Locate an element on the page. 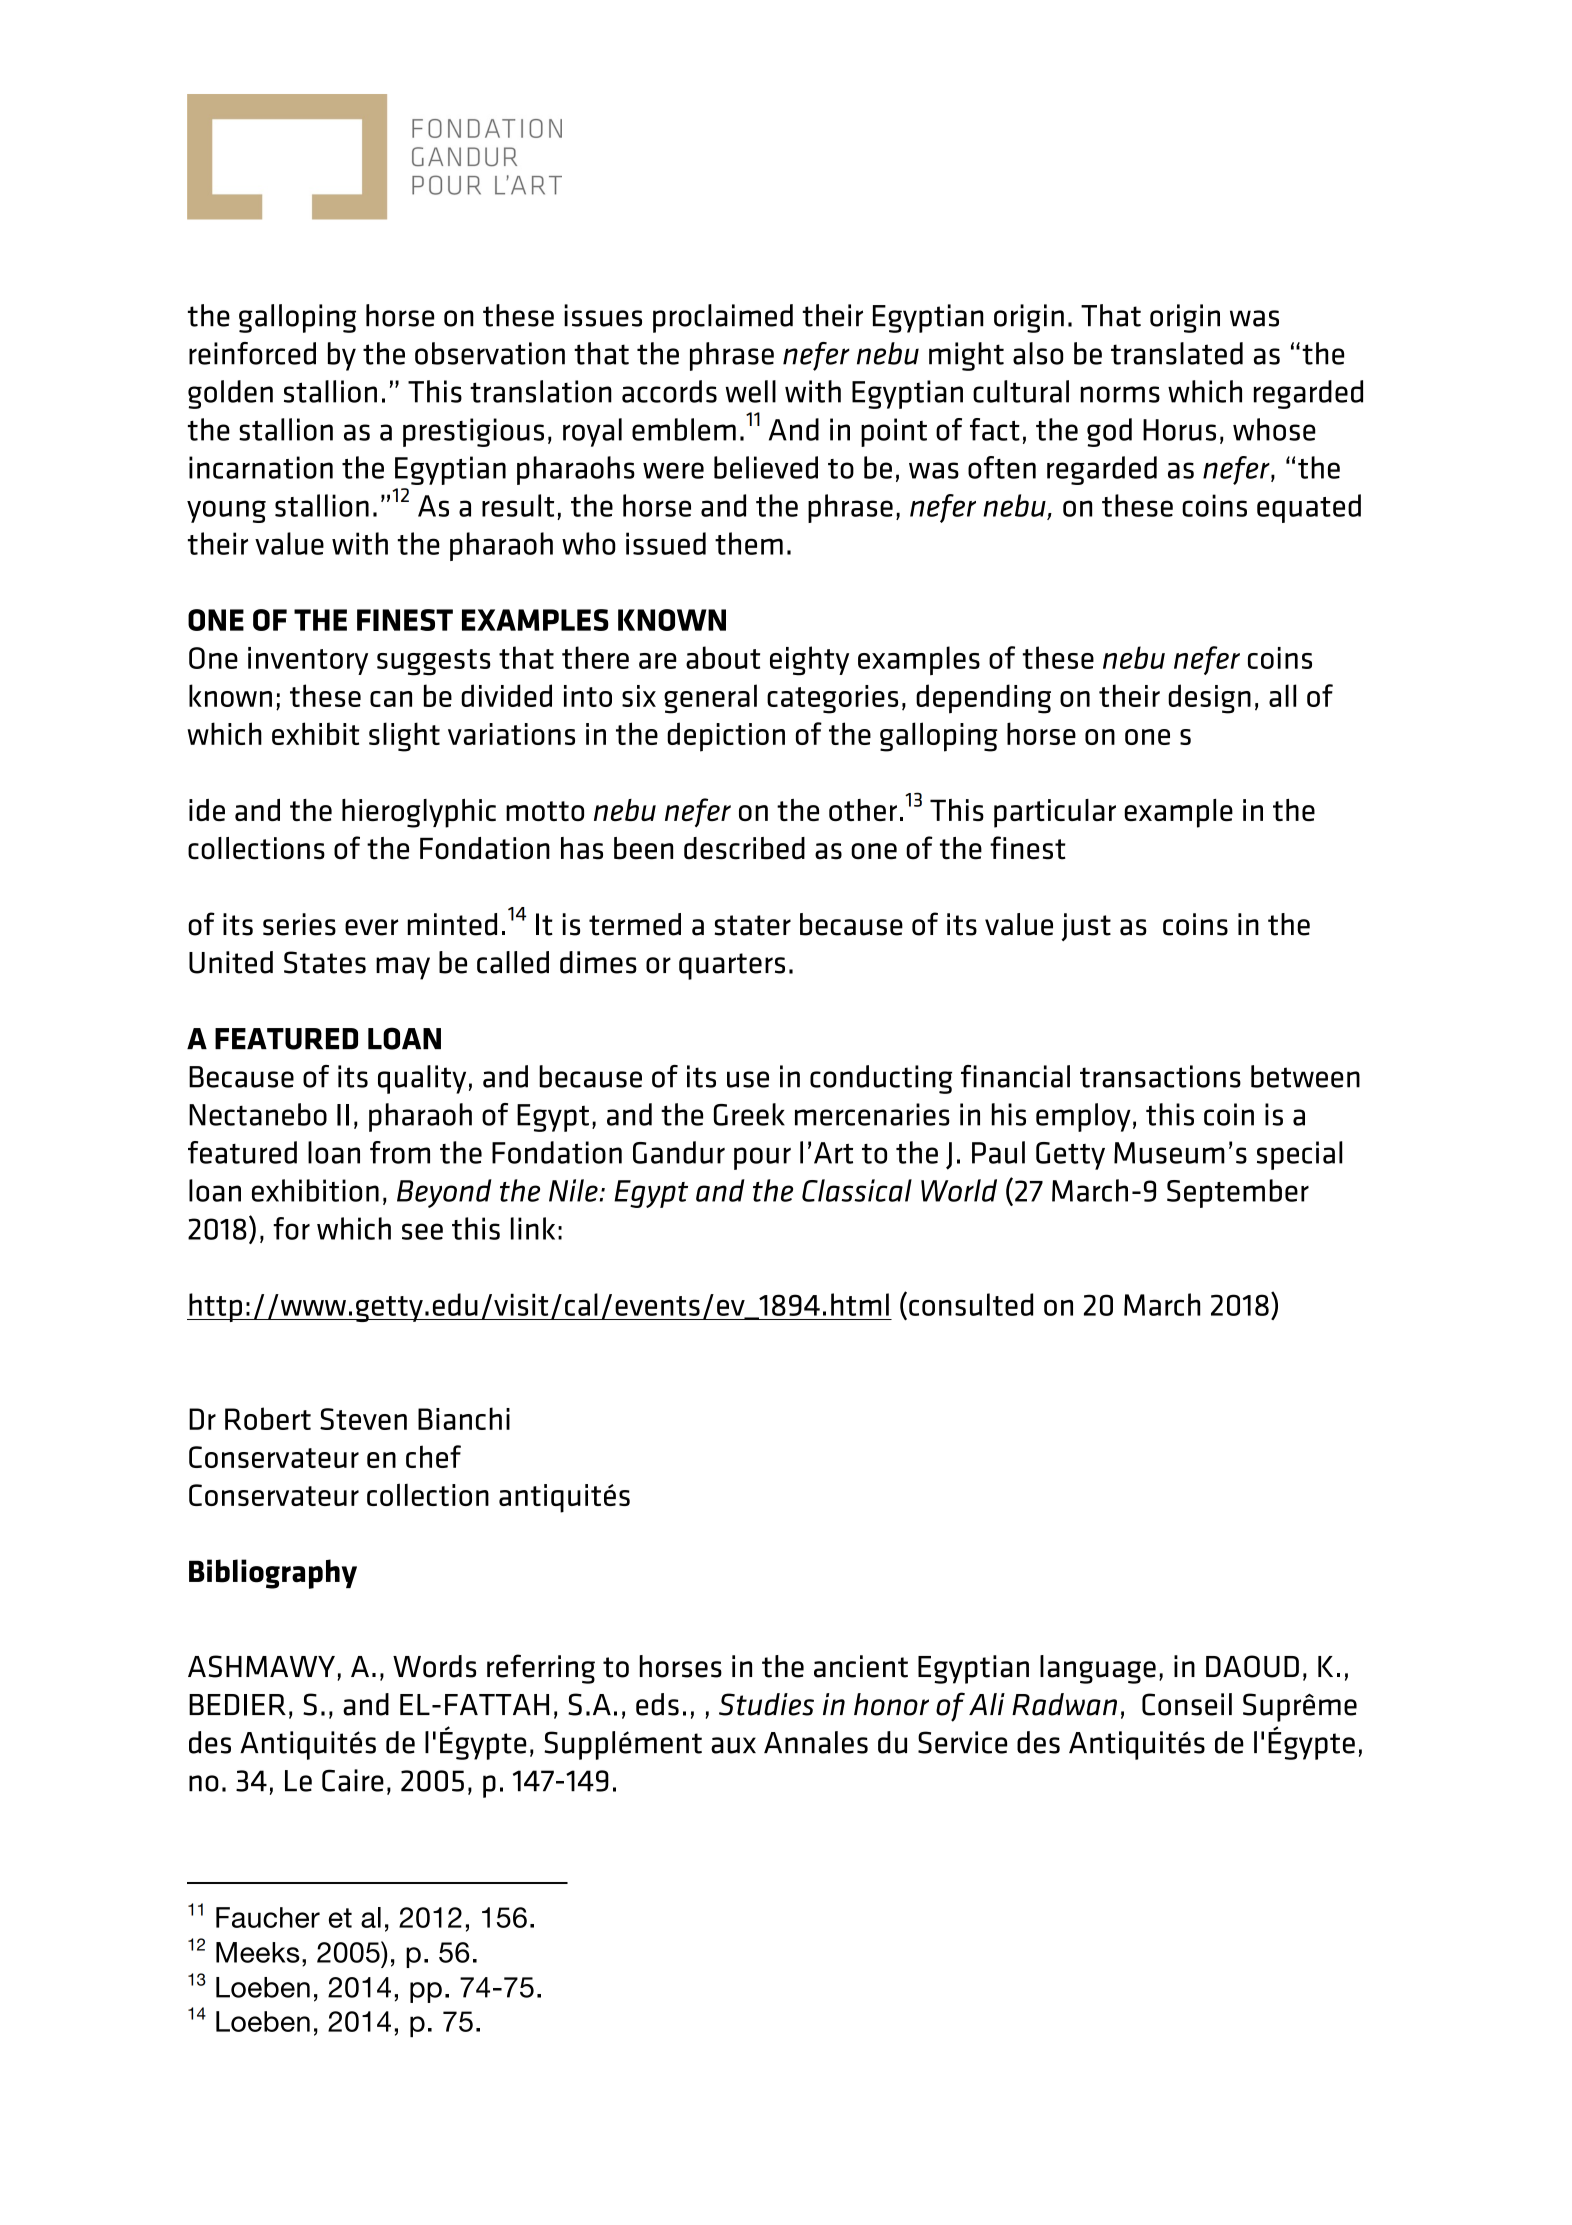  translated is located at coordinates (1177, 353).
